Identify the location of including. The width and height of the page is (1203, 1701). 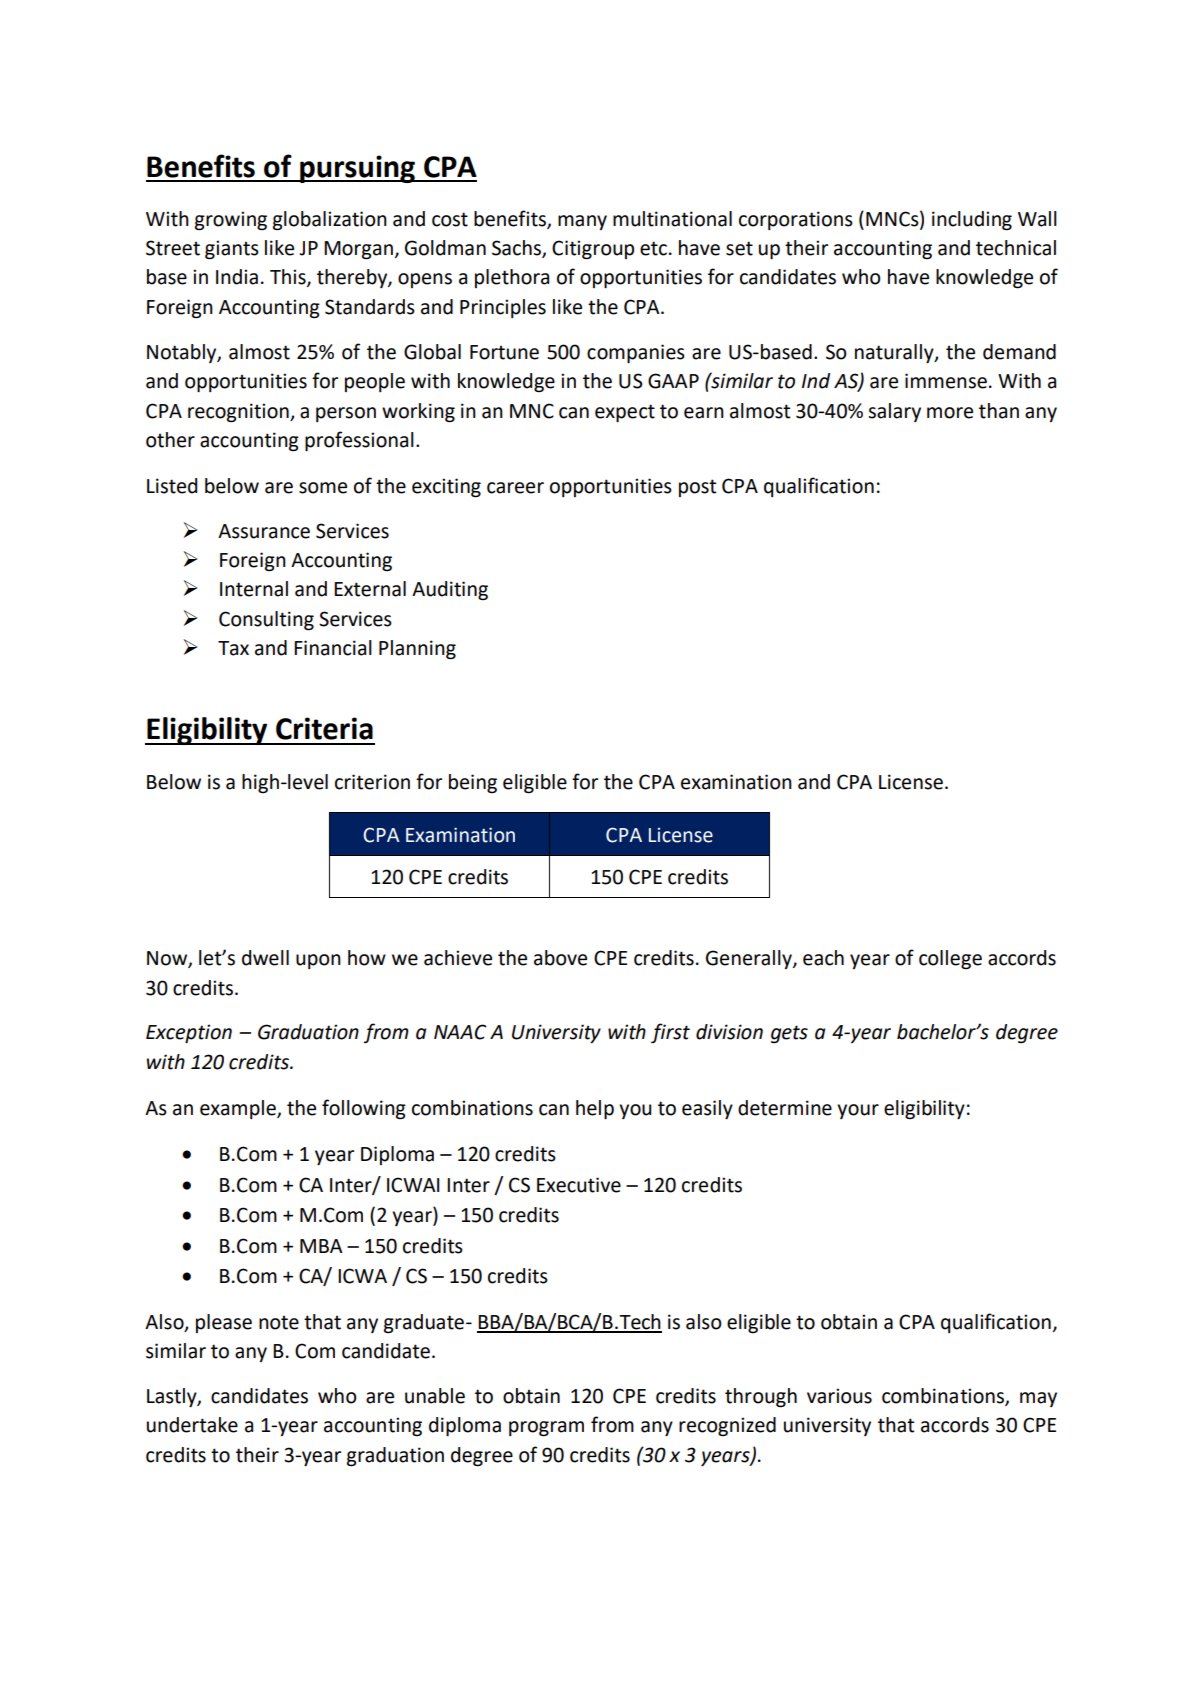
(972, 221).
